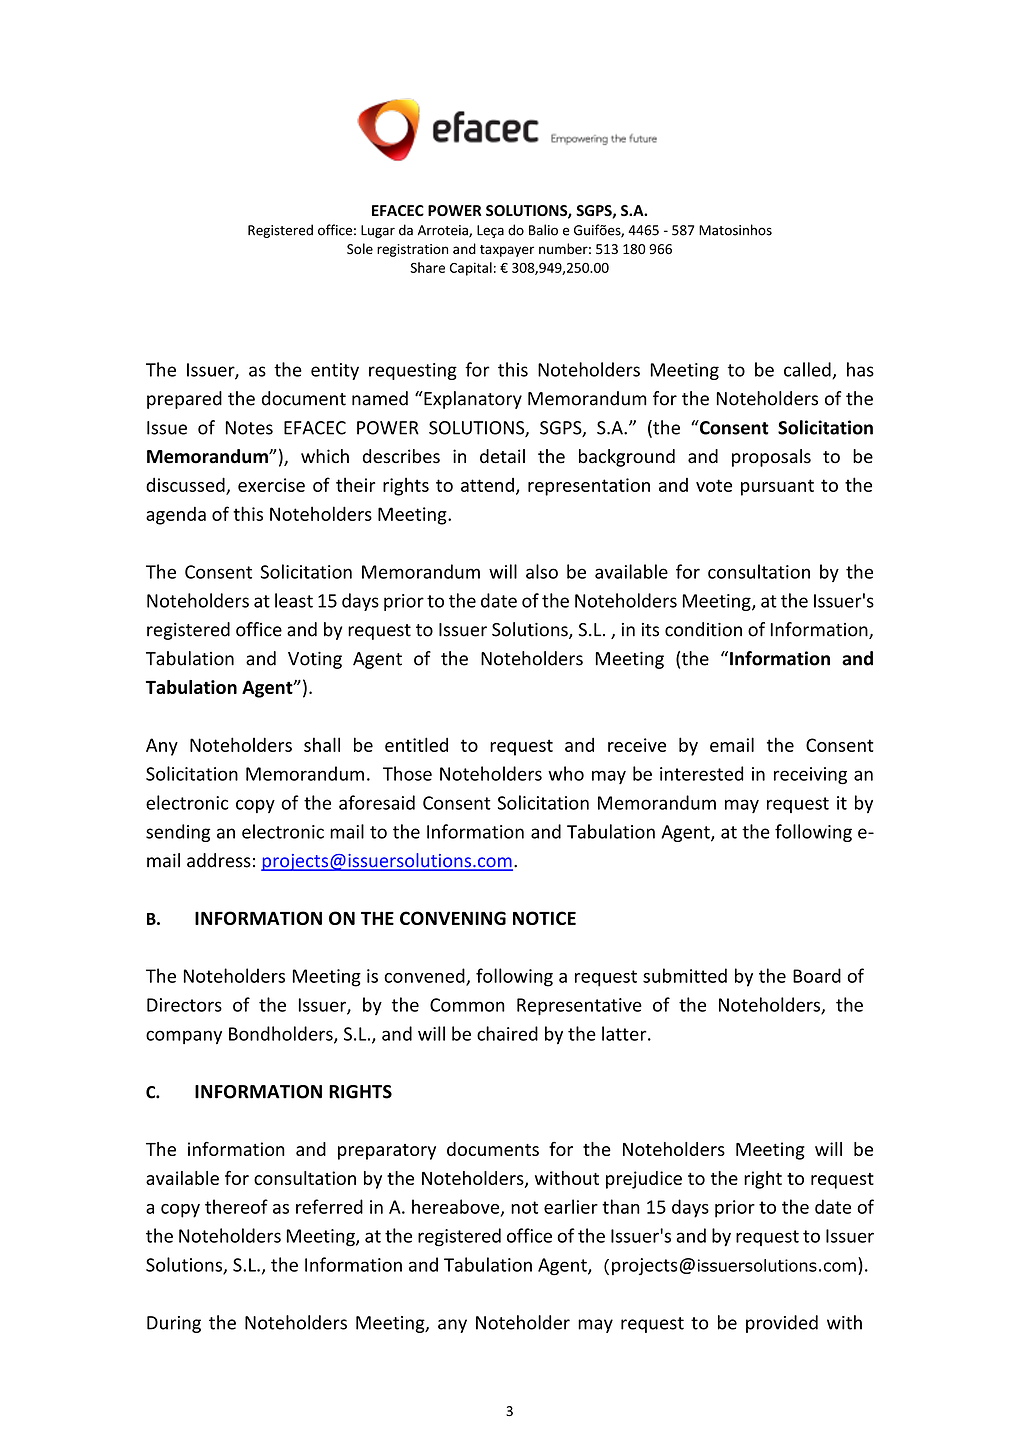  I want to click on earlier, so click(571, 1206).
